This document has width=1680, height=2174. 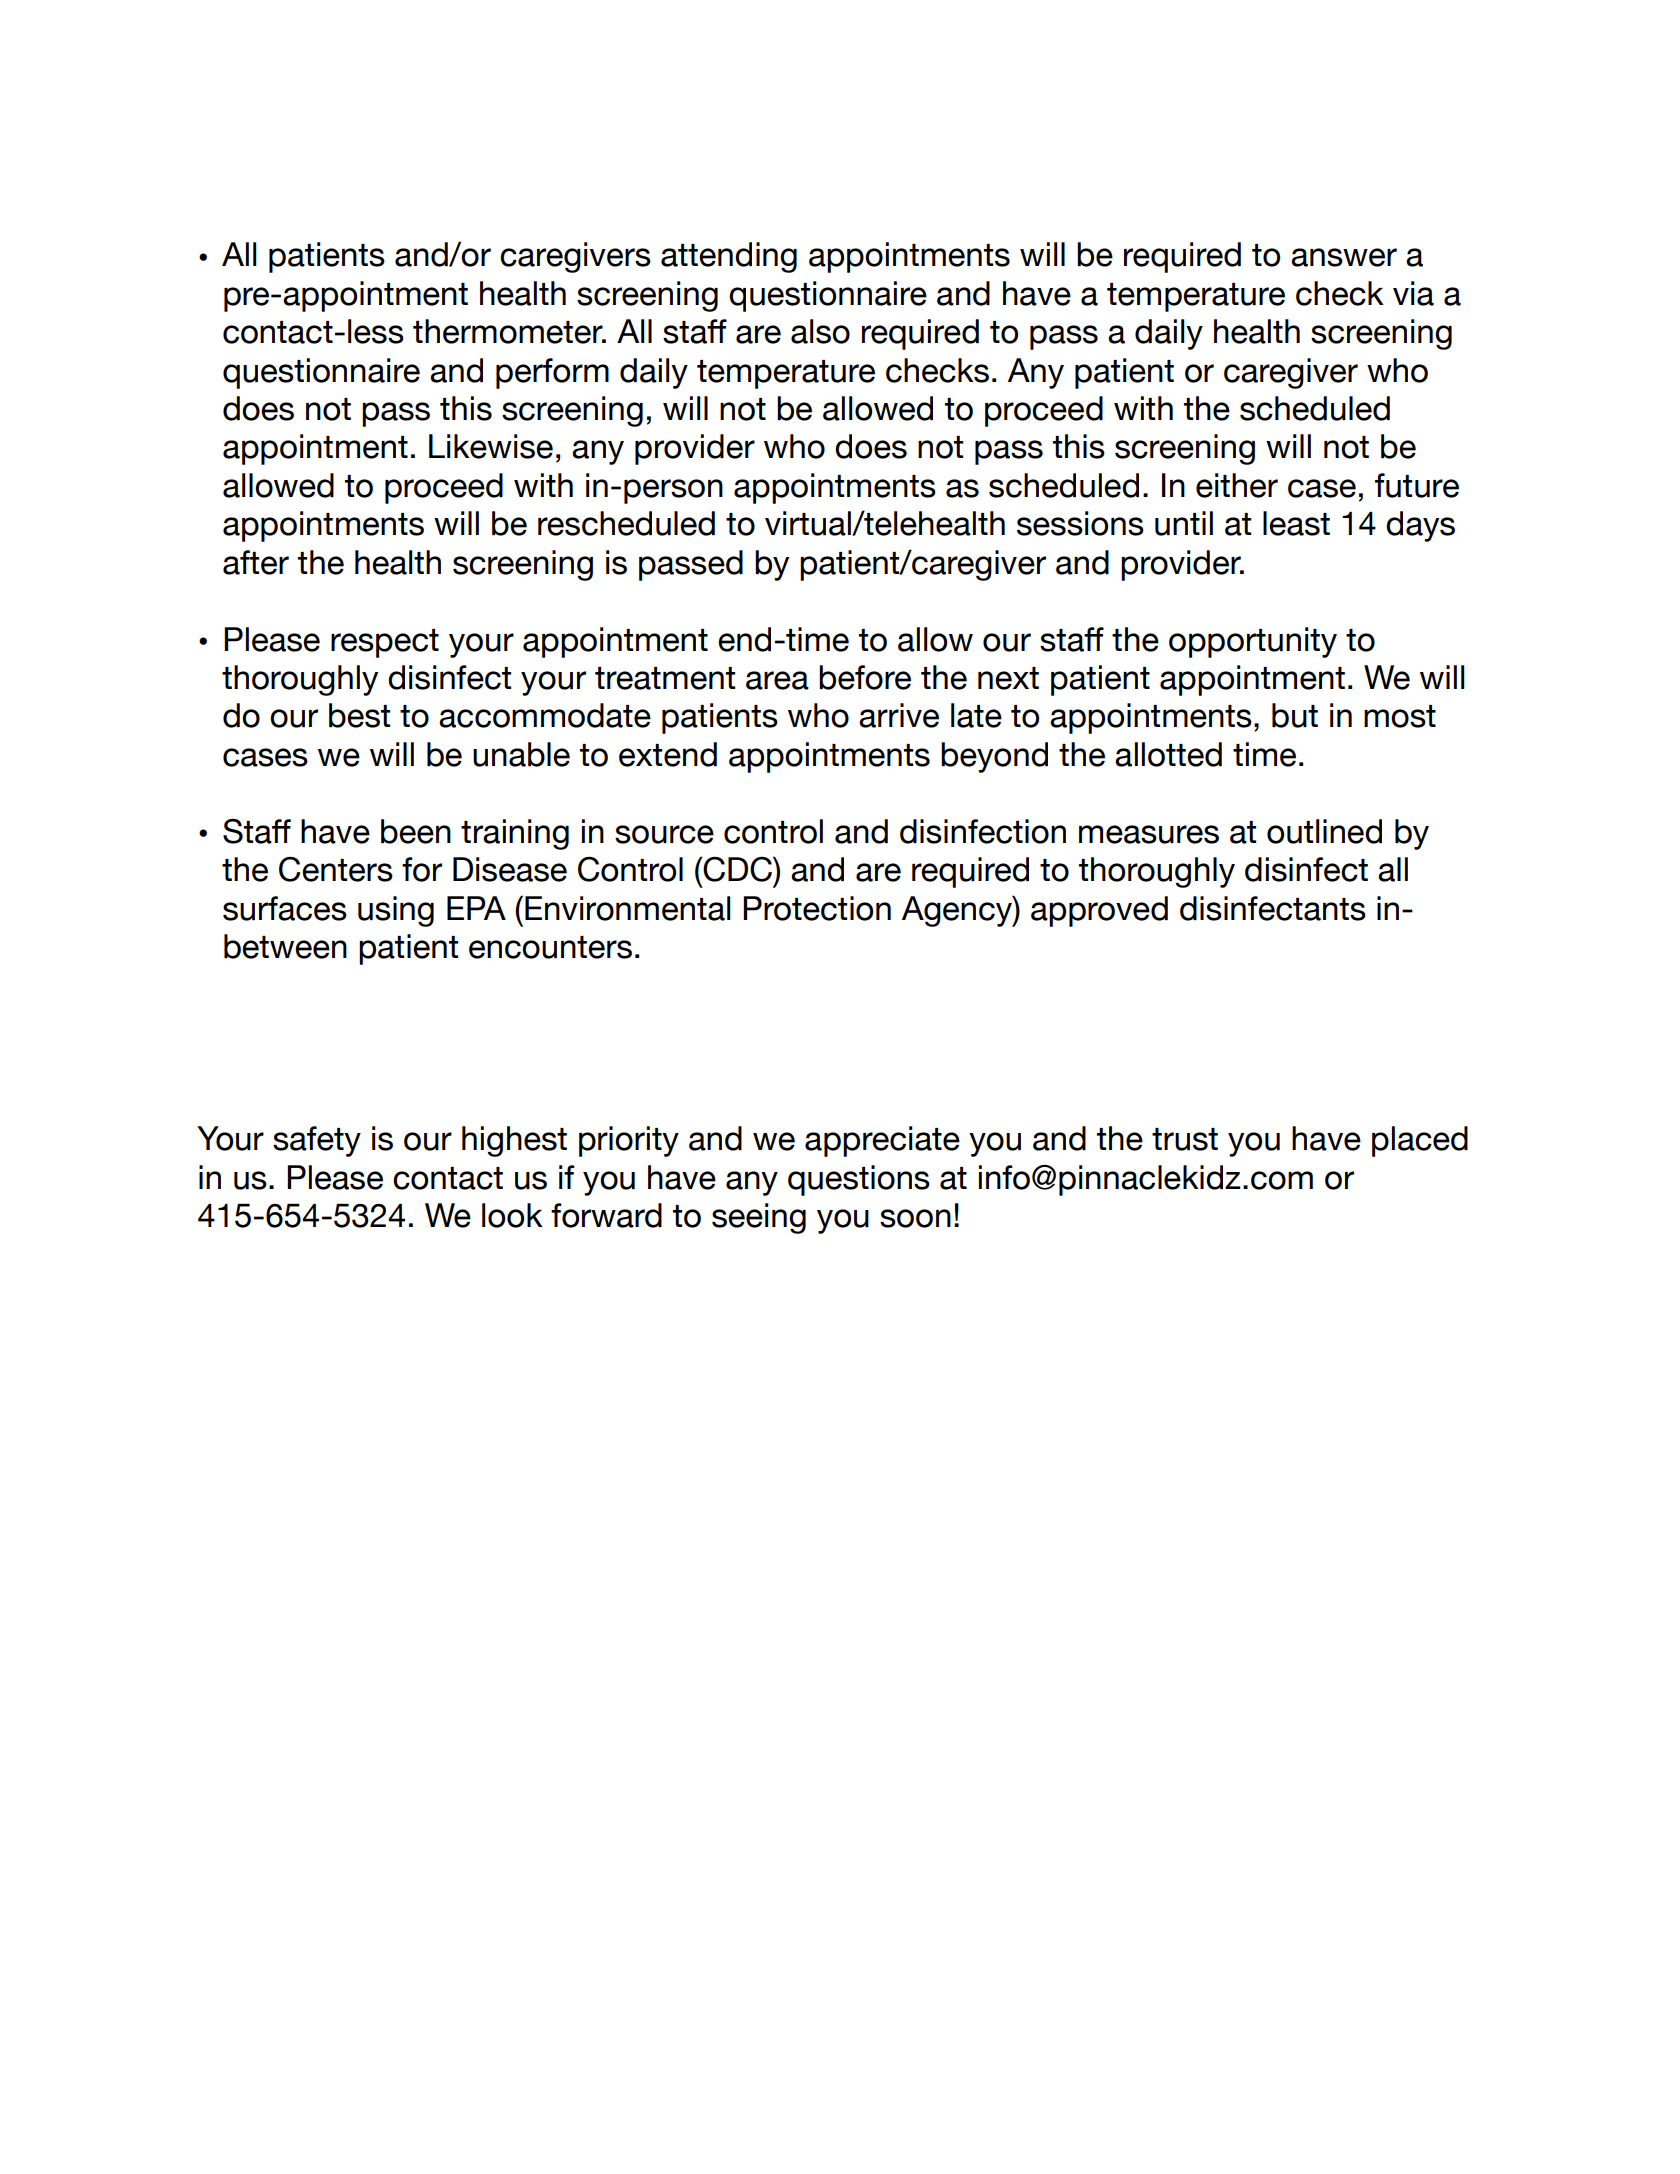 I want to click on questions, so click(x=859, y=1180).
